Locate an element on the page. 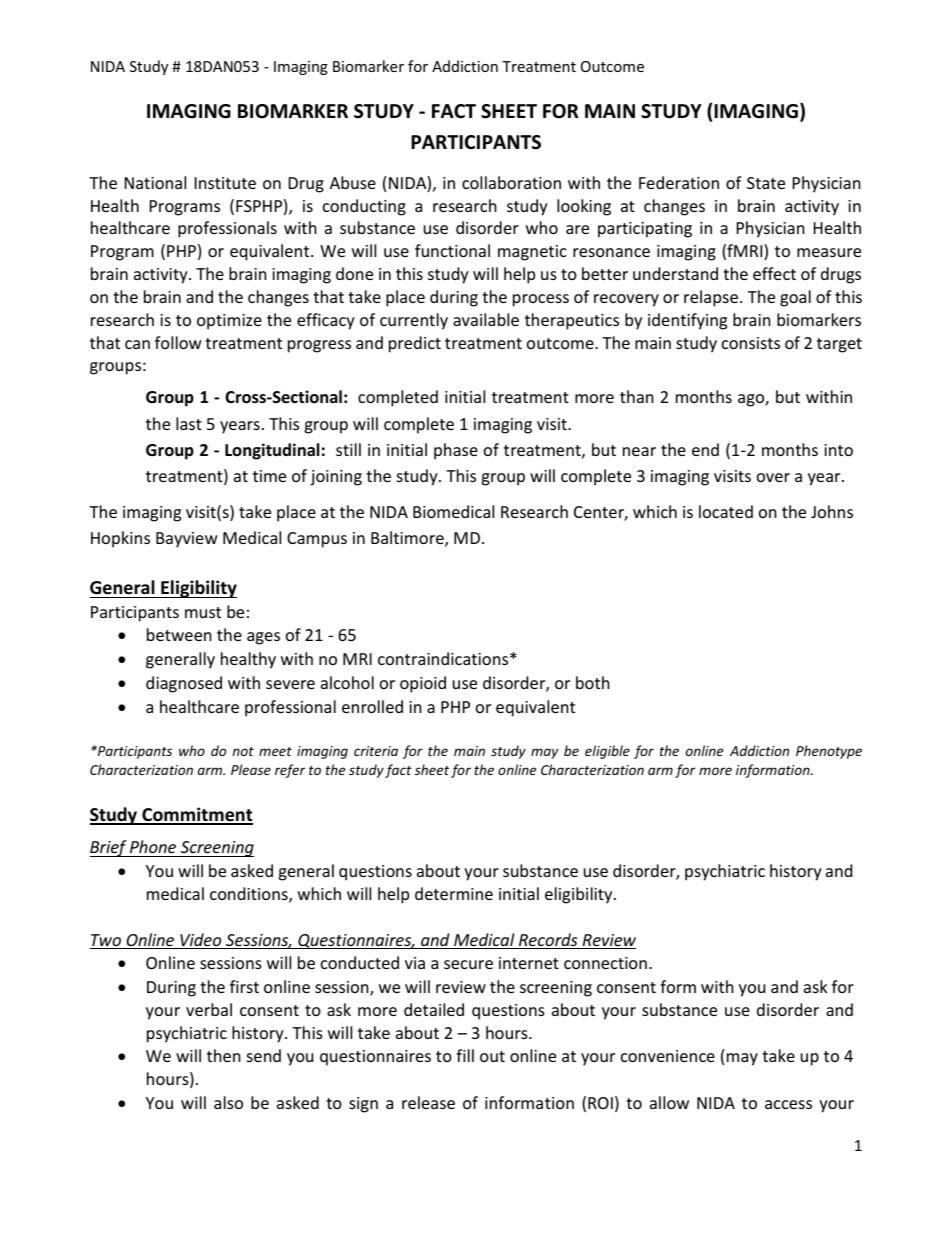  Institute is located at coordinates (225, 183).
